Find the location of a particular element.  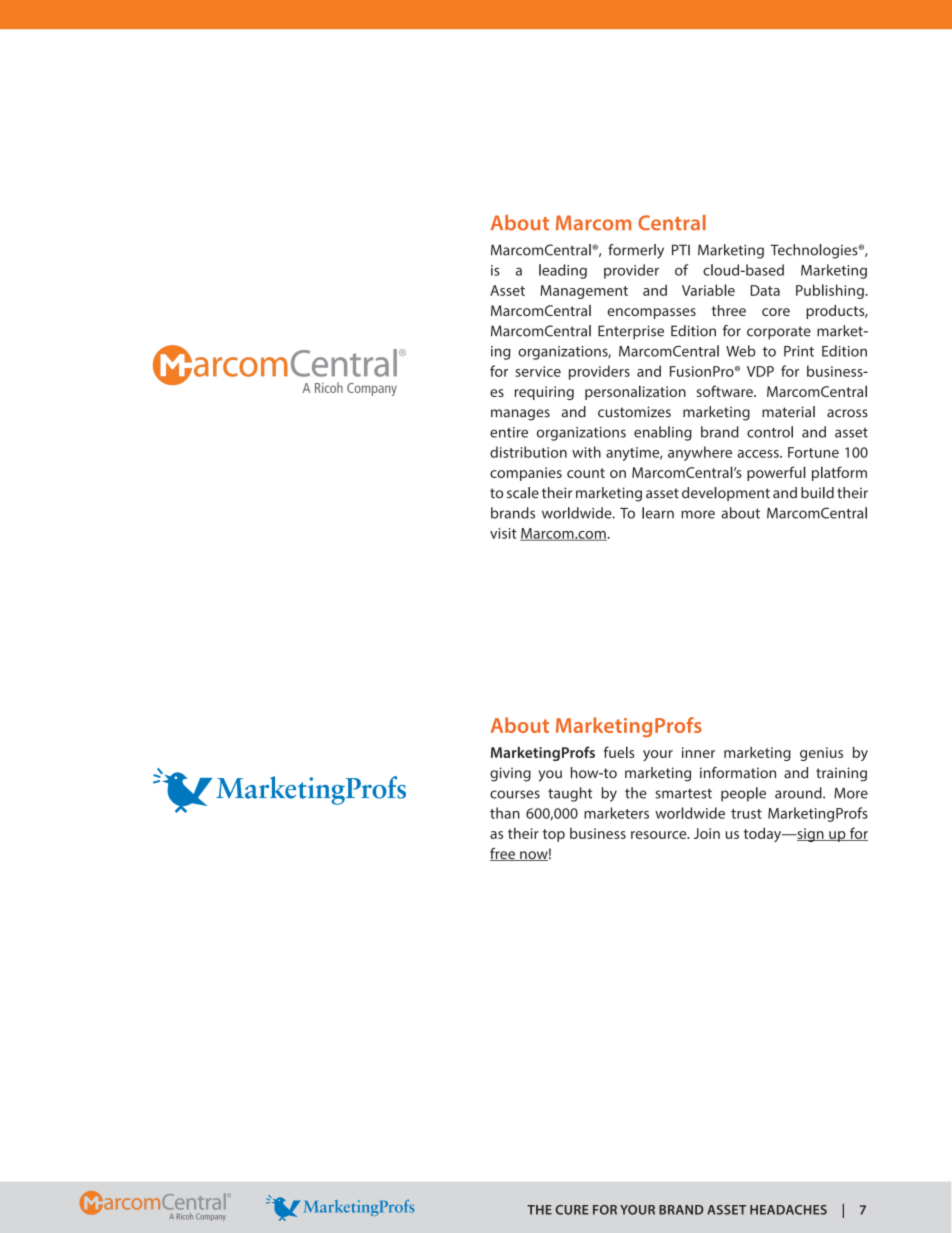

giving is located at coordinates (510, 774).
